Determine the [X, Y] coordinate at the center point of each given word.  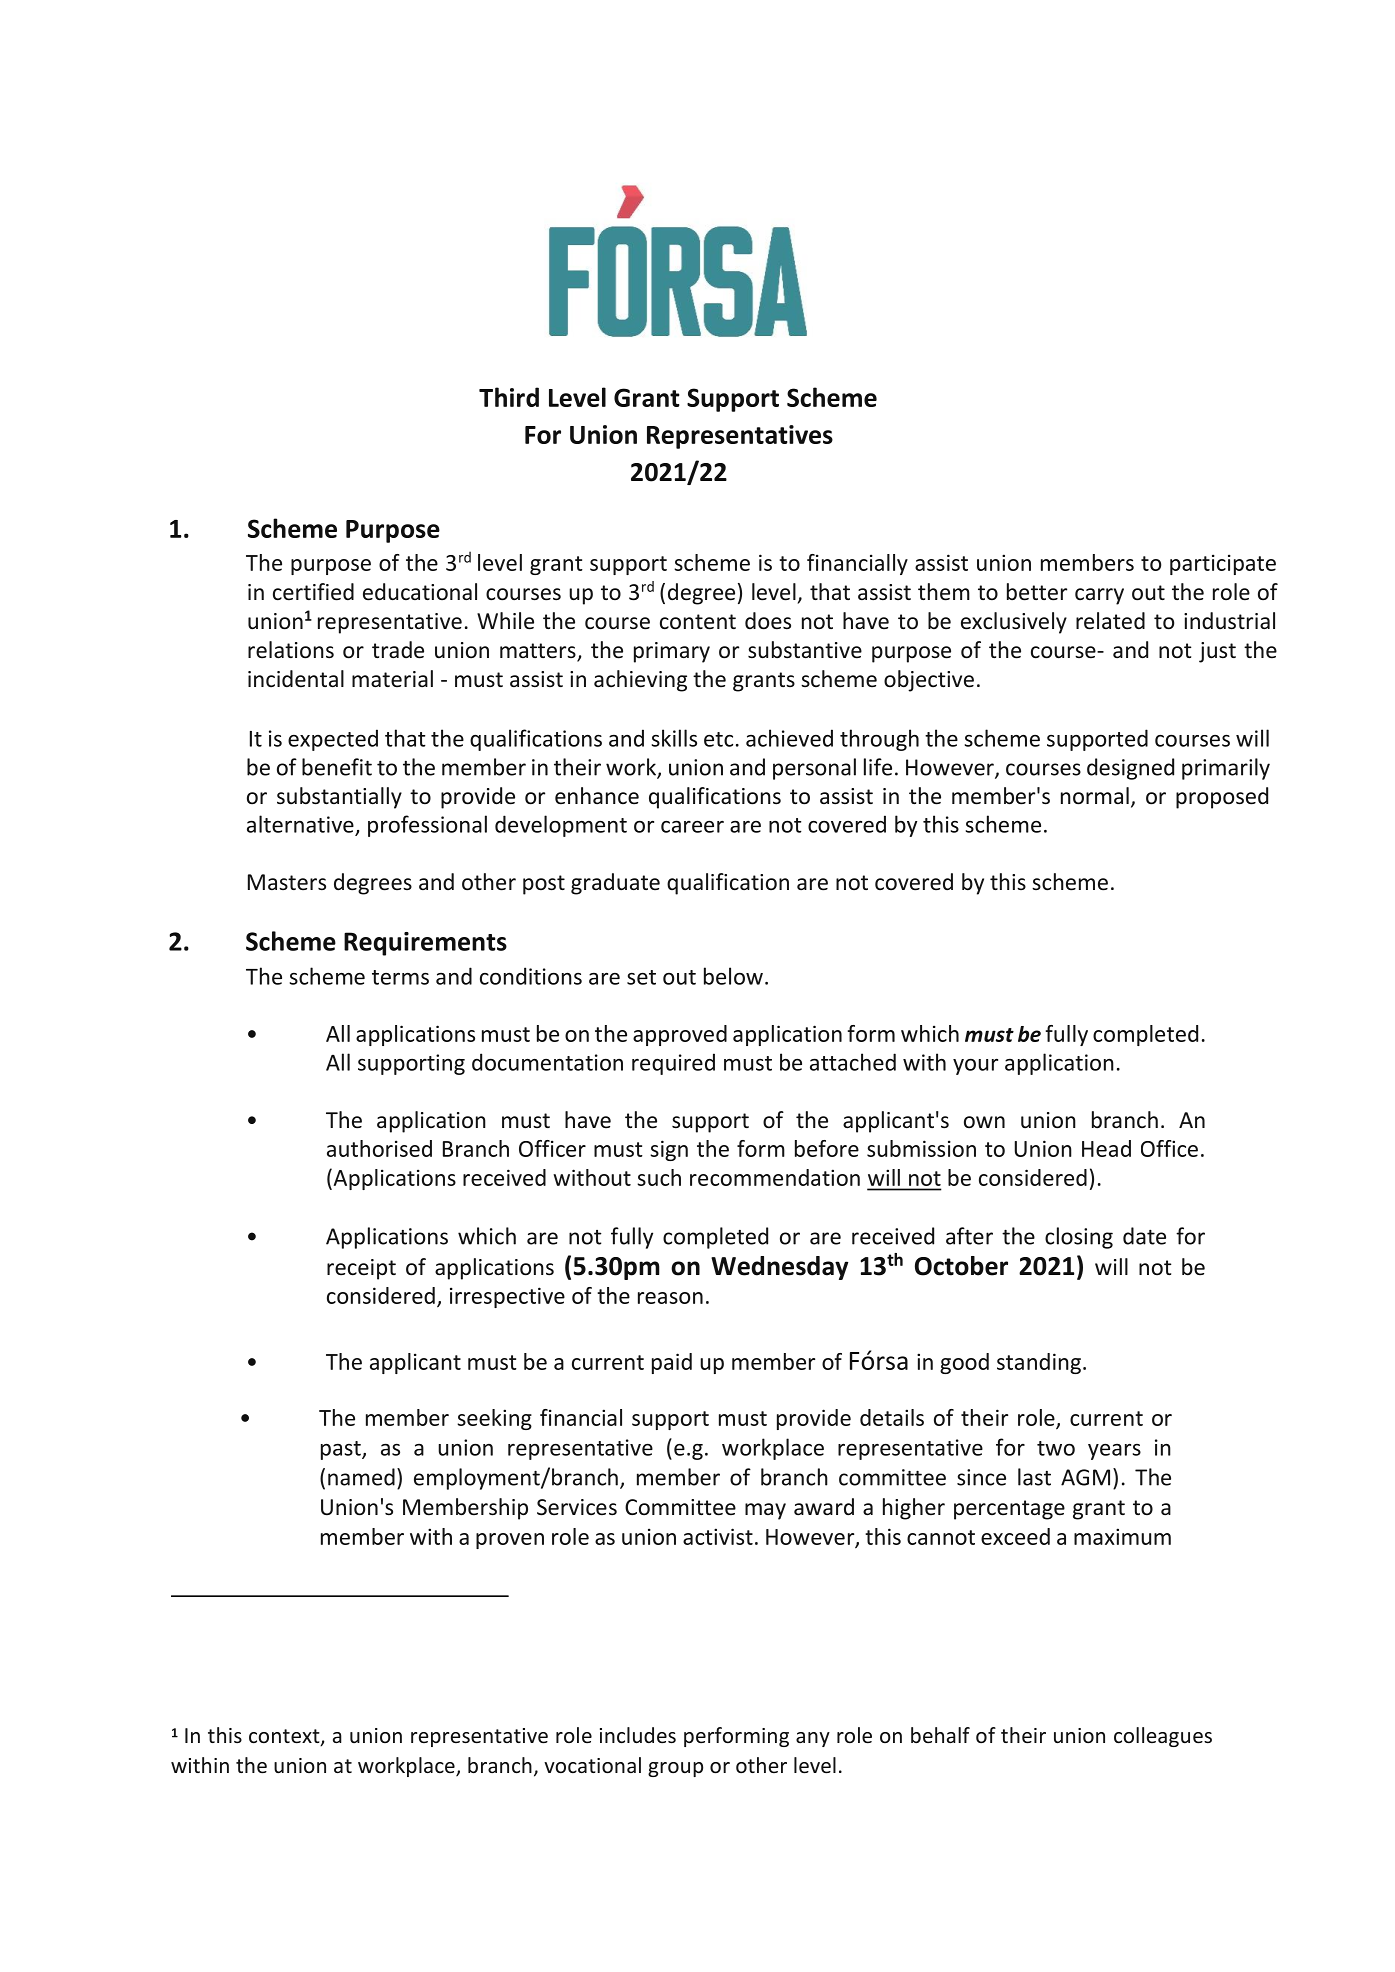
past [342, 1450]
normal [1095, 796]
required [673, 1064]
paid [672, 1363]
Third [509, 397]
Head [1106, 1148]
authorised [379, 1148]
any [813, 1739]
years [1114, 1452]
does [768, 621]
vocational [592, 1765]
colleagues [1163, 1737]
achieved [789, 738]
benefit [337, 767]
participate [1223, 564]
